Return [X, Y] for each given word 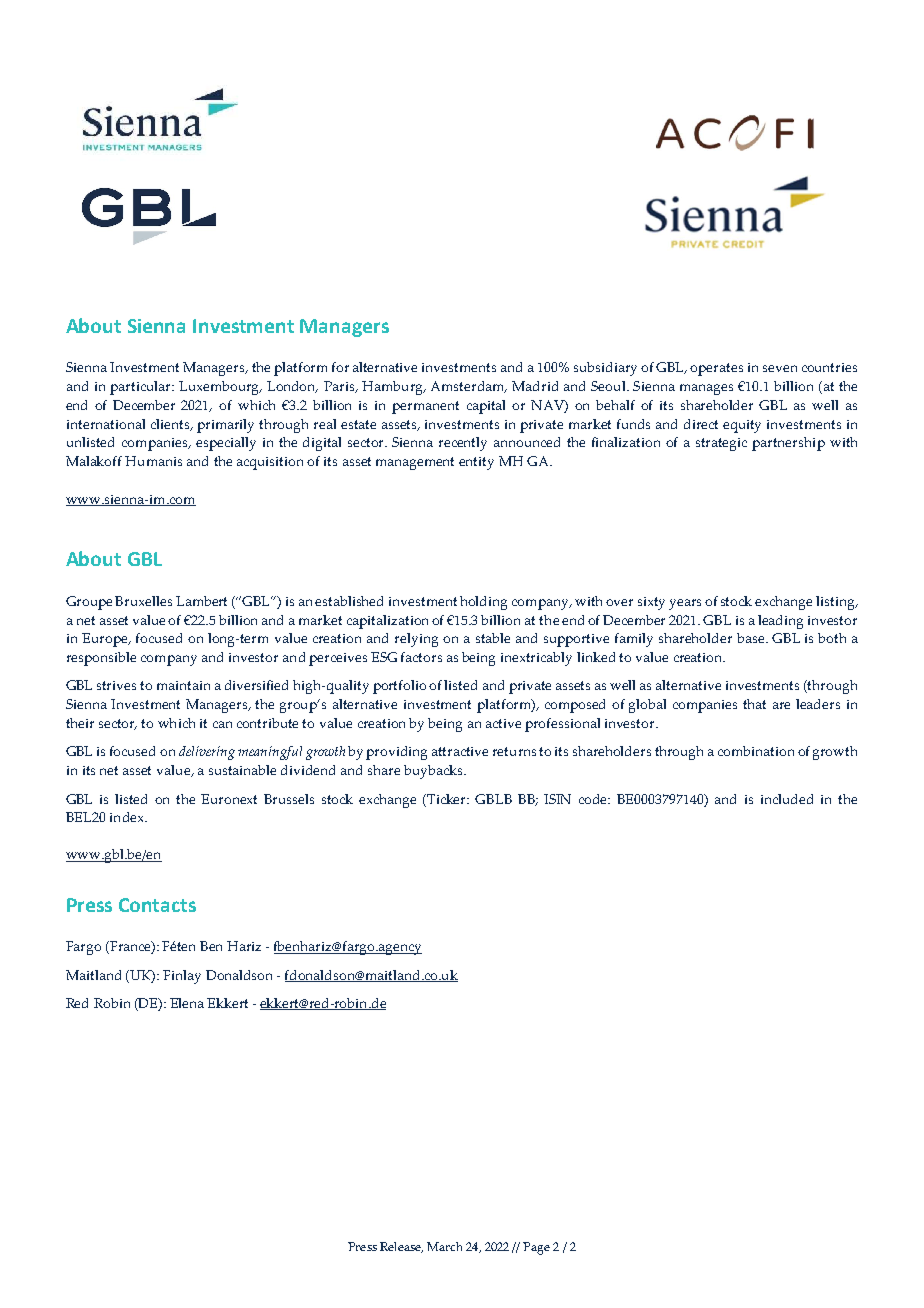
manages [706, 389]
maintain [183, 685]
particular [142, 388]
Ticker [448, 799]
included [787, 799]
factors [421, 657]
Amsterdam [469, 387]
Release [401, 1247]
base [752, 638]
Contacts [157, 905]
